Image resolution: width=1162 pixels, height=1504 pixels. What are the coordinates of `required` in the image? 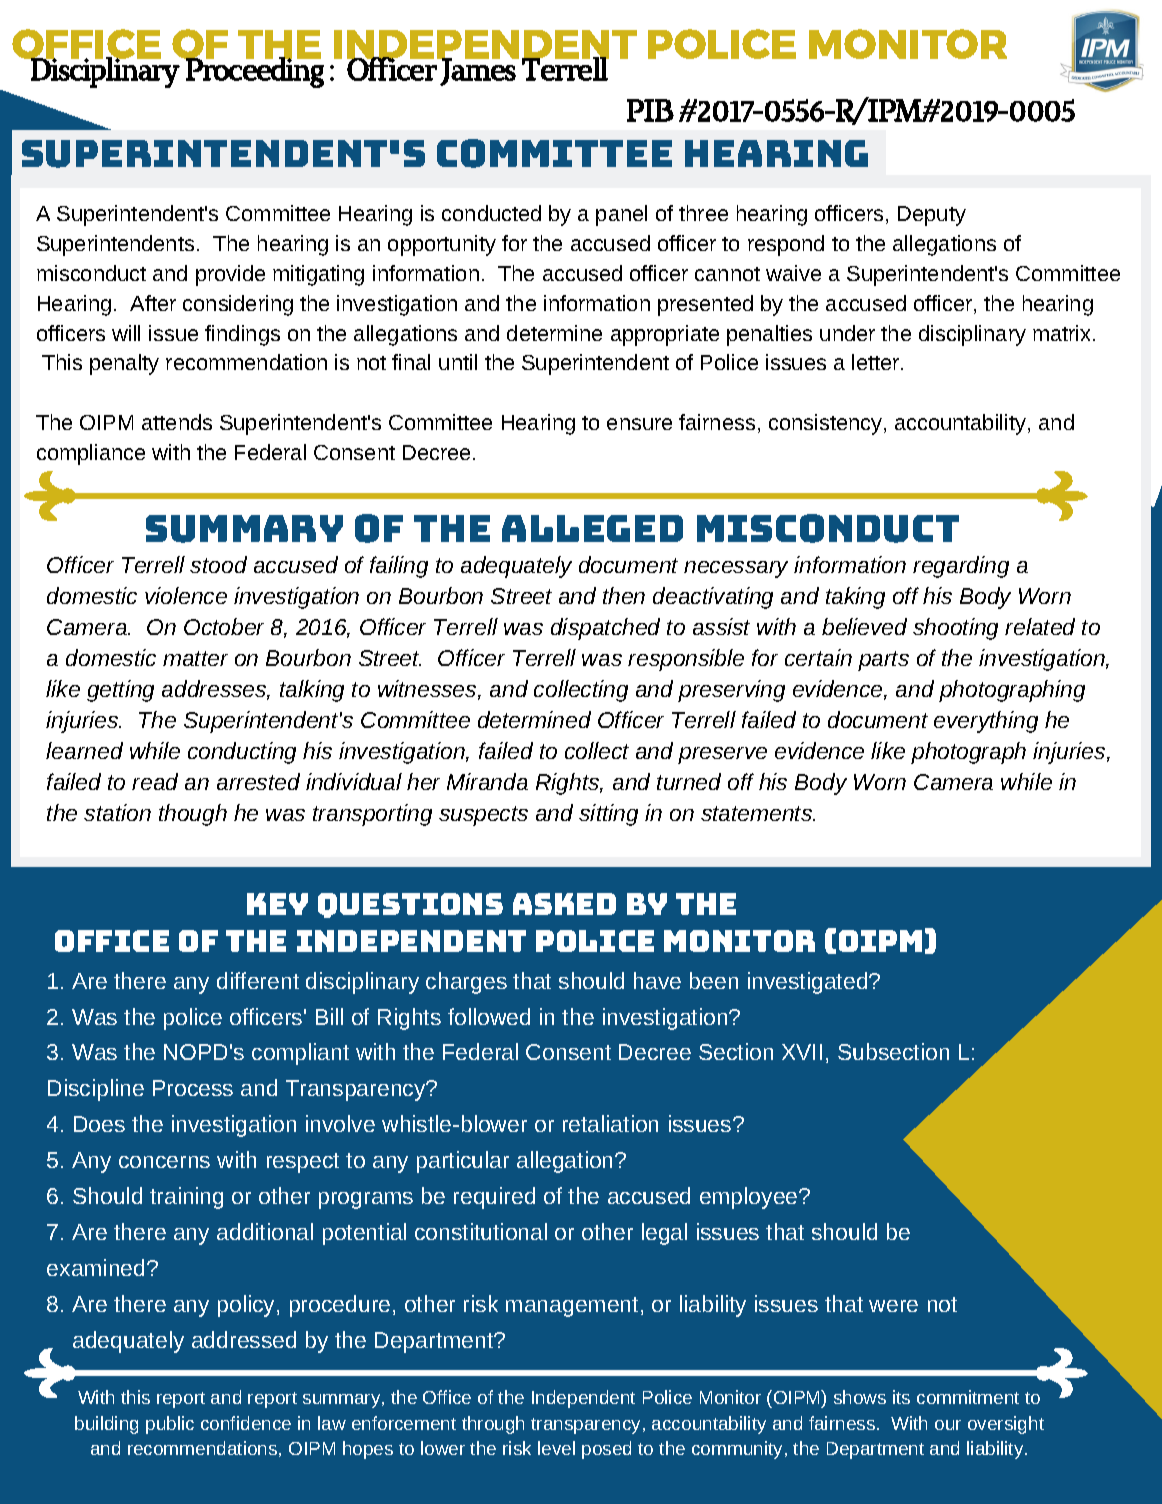 It's located at (494, 1198).
